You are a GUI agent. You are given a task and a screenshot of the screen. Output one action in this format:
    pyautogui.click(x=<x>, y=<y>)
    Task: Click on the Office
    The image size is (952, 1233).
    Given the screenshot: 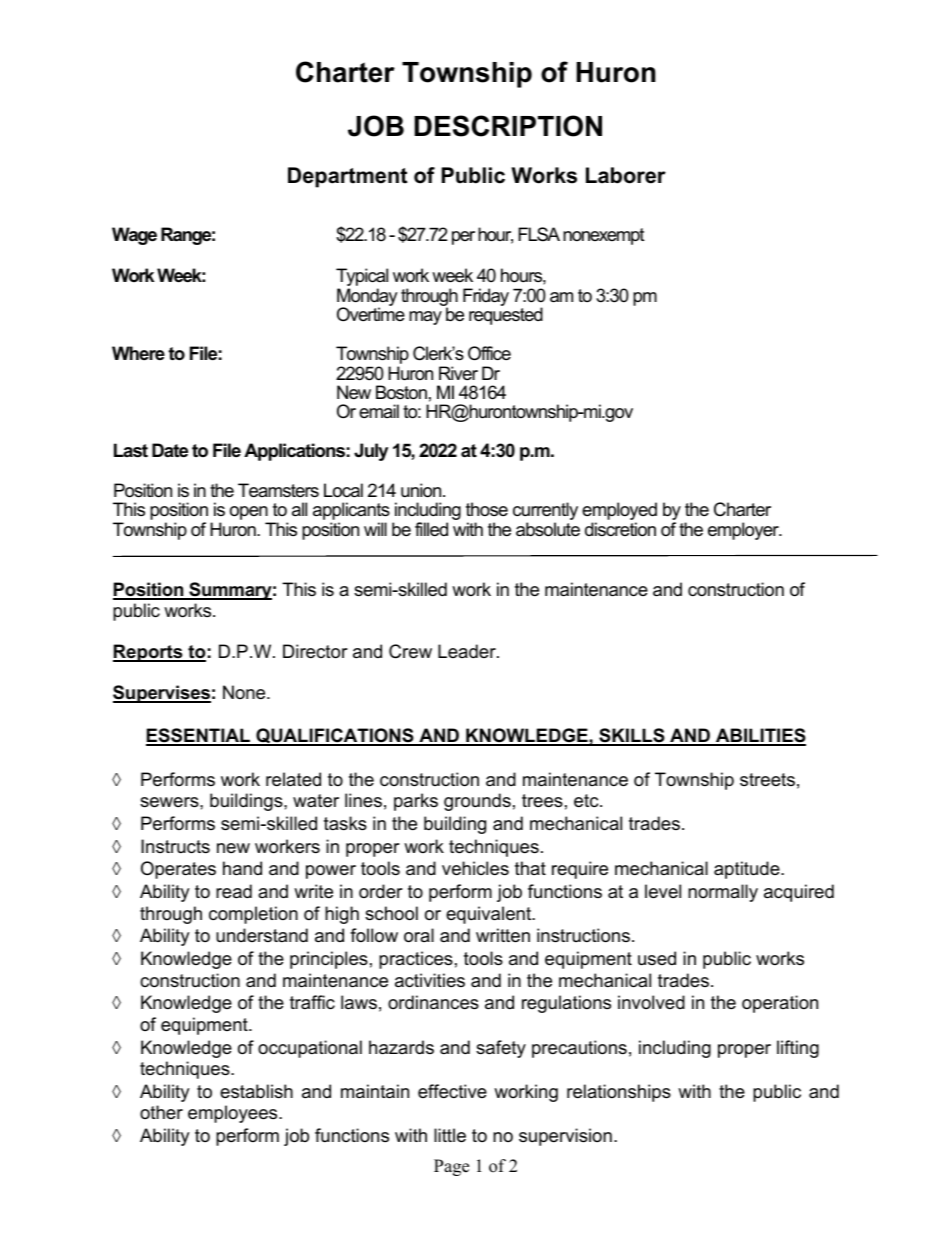 What is the action you would take?
    pyautogui.click(x=489, y=353)
